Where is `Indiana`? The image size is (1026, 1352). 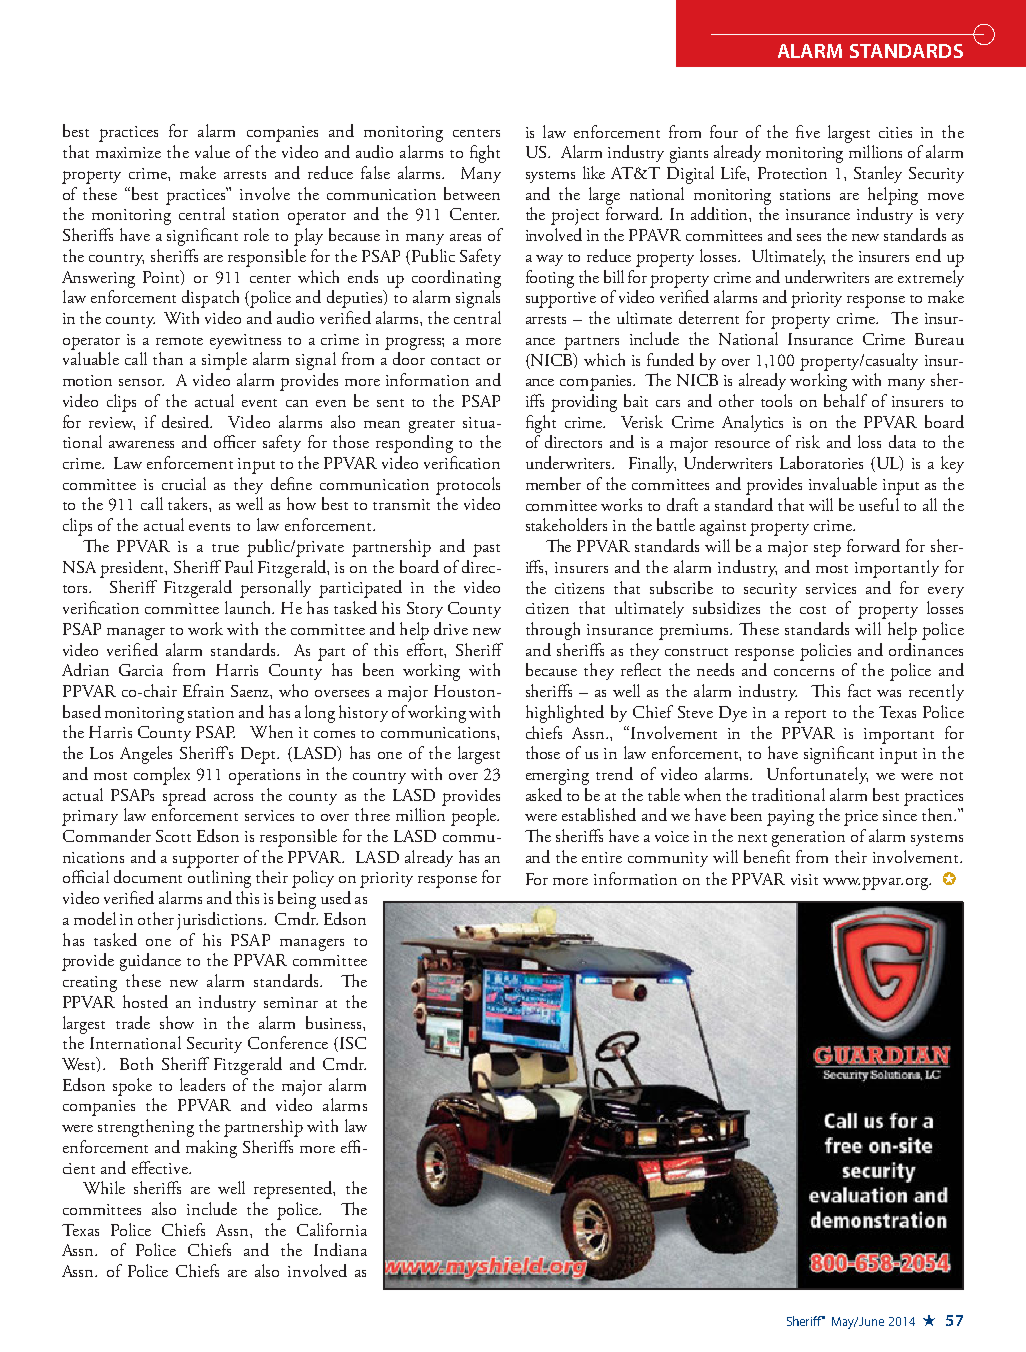 Indiana is located at coordinates (340, 1249).
